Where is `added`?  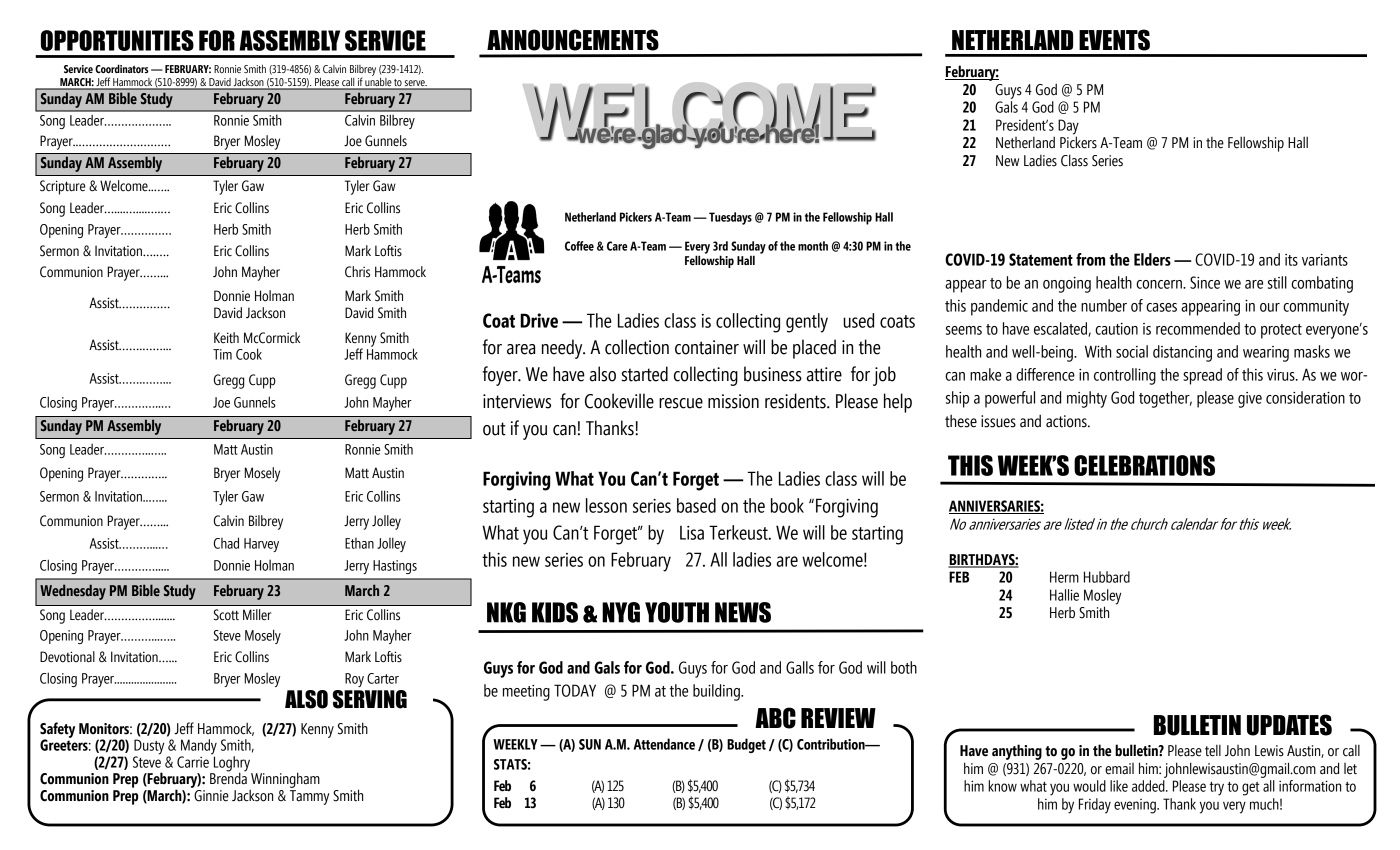 added is located at coordinates (1149, 786).
